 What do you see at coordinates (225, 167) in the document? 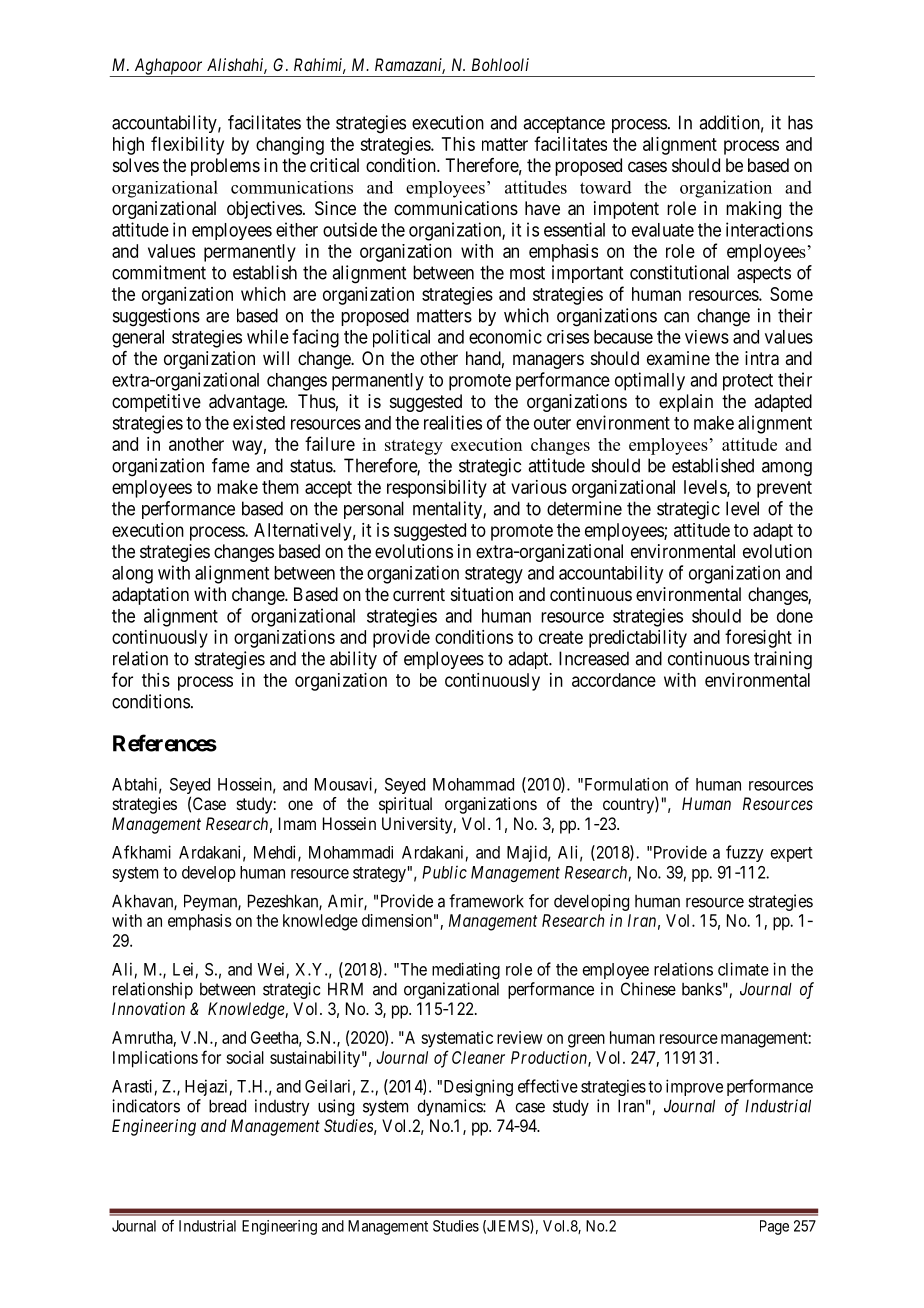
I see `problems` at bounding box center [225, 167].
